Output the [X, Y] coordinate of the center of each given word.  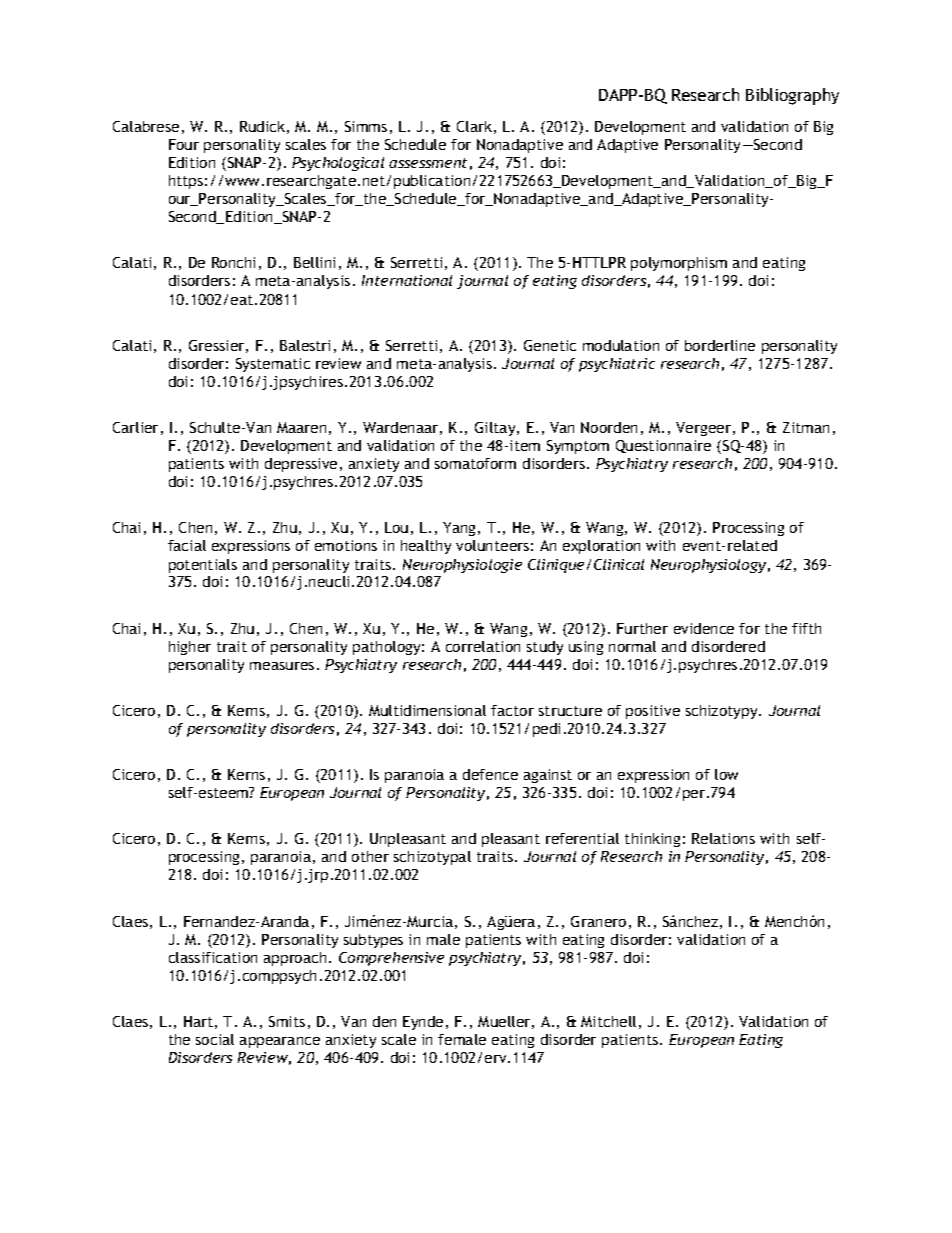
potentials [203, 566]
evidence [704, 628]
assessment [428, 163]
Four [184, 144]
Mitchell [608, 1021]
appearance [280, 1042]
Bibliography [792, 96]
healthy [426, 547]
